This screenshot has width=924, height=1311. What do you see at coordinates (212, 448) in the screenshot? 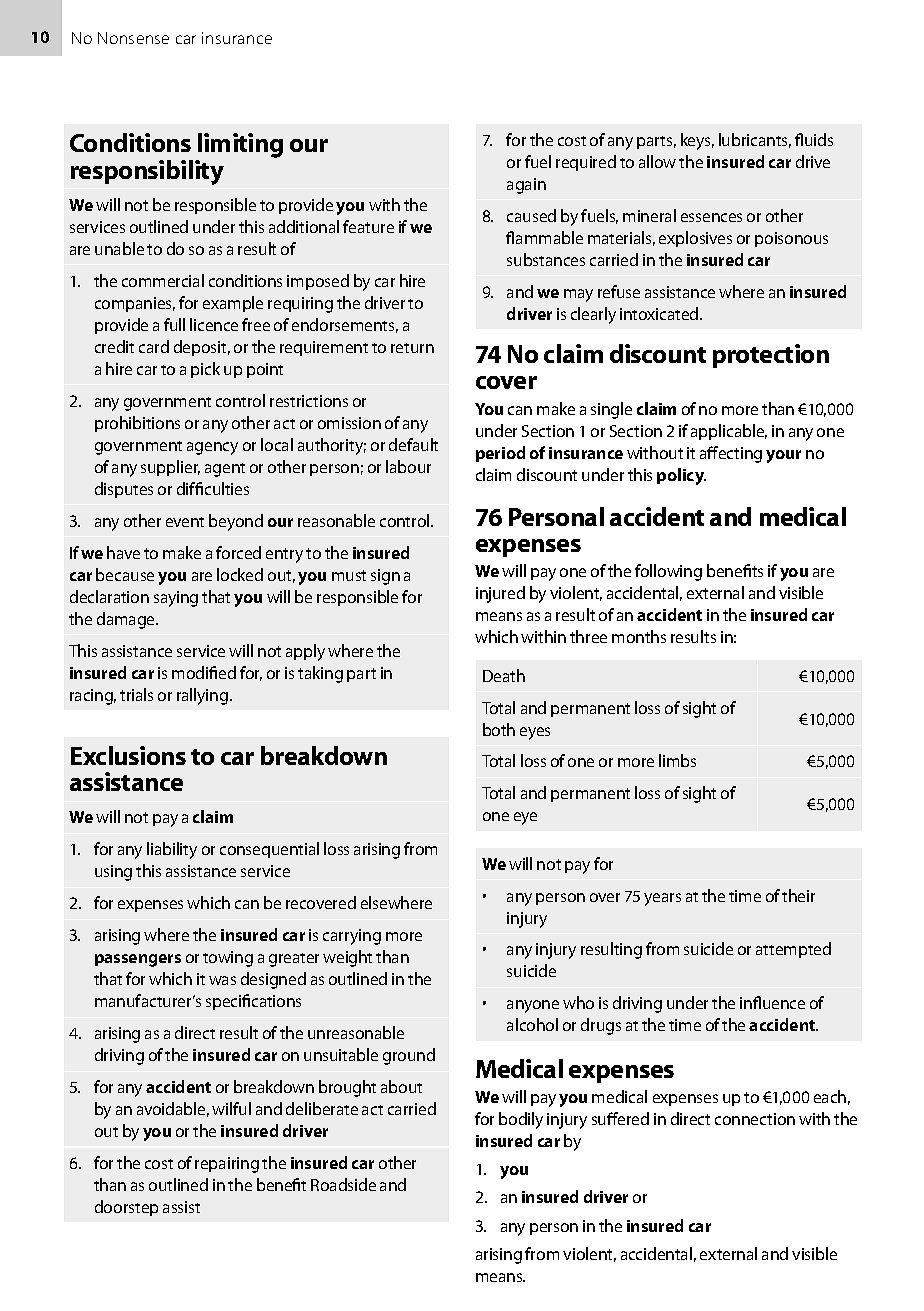
I see `agency` at bounding box center [212, 448].
